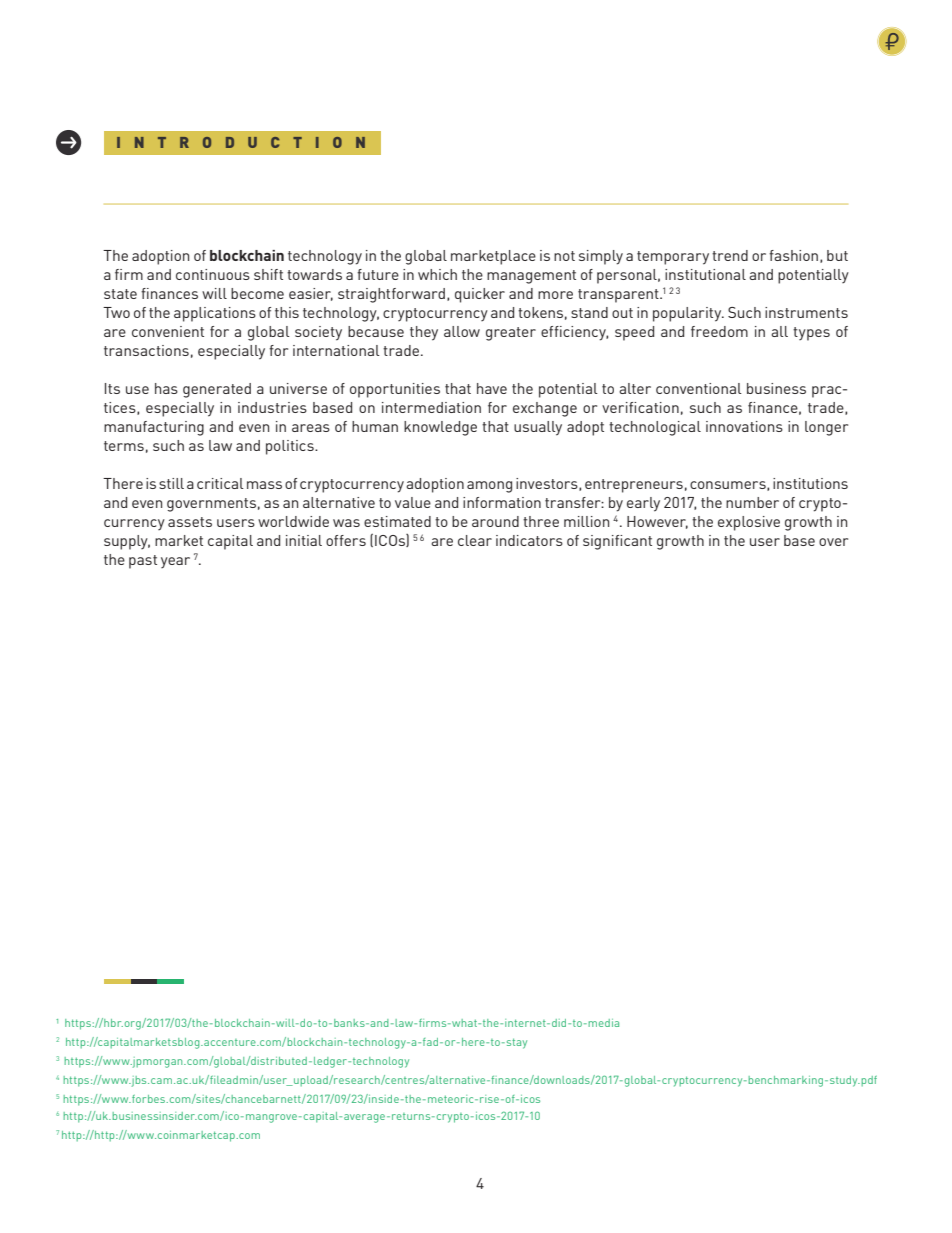 The height and width of the image is (1233, 952). What do you see at coordinates (213, 274) in the image?
I see `continuous` at bounding box center [213, 274].
